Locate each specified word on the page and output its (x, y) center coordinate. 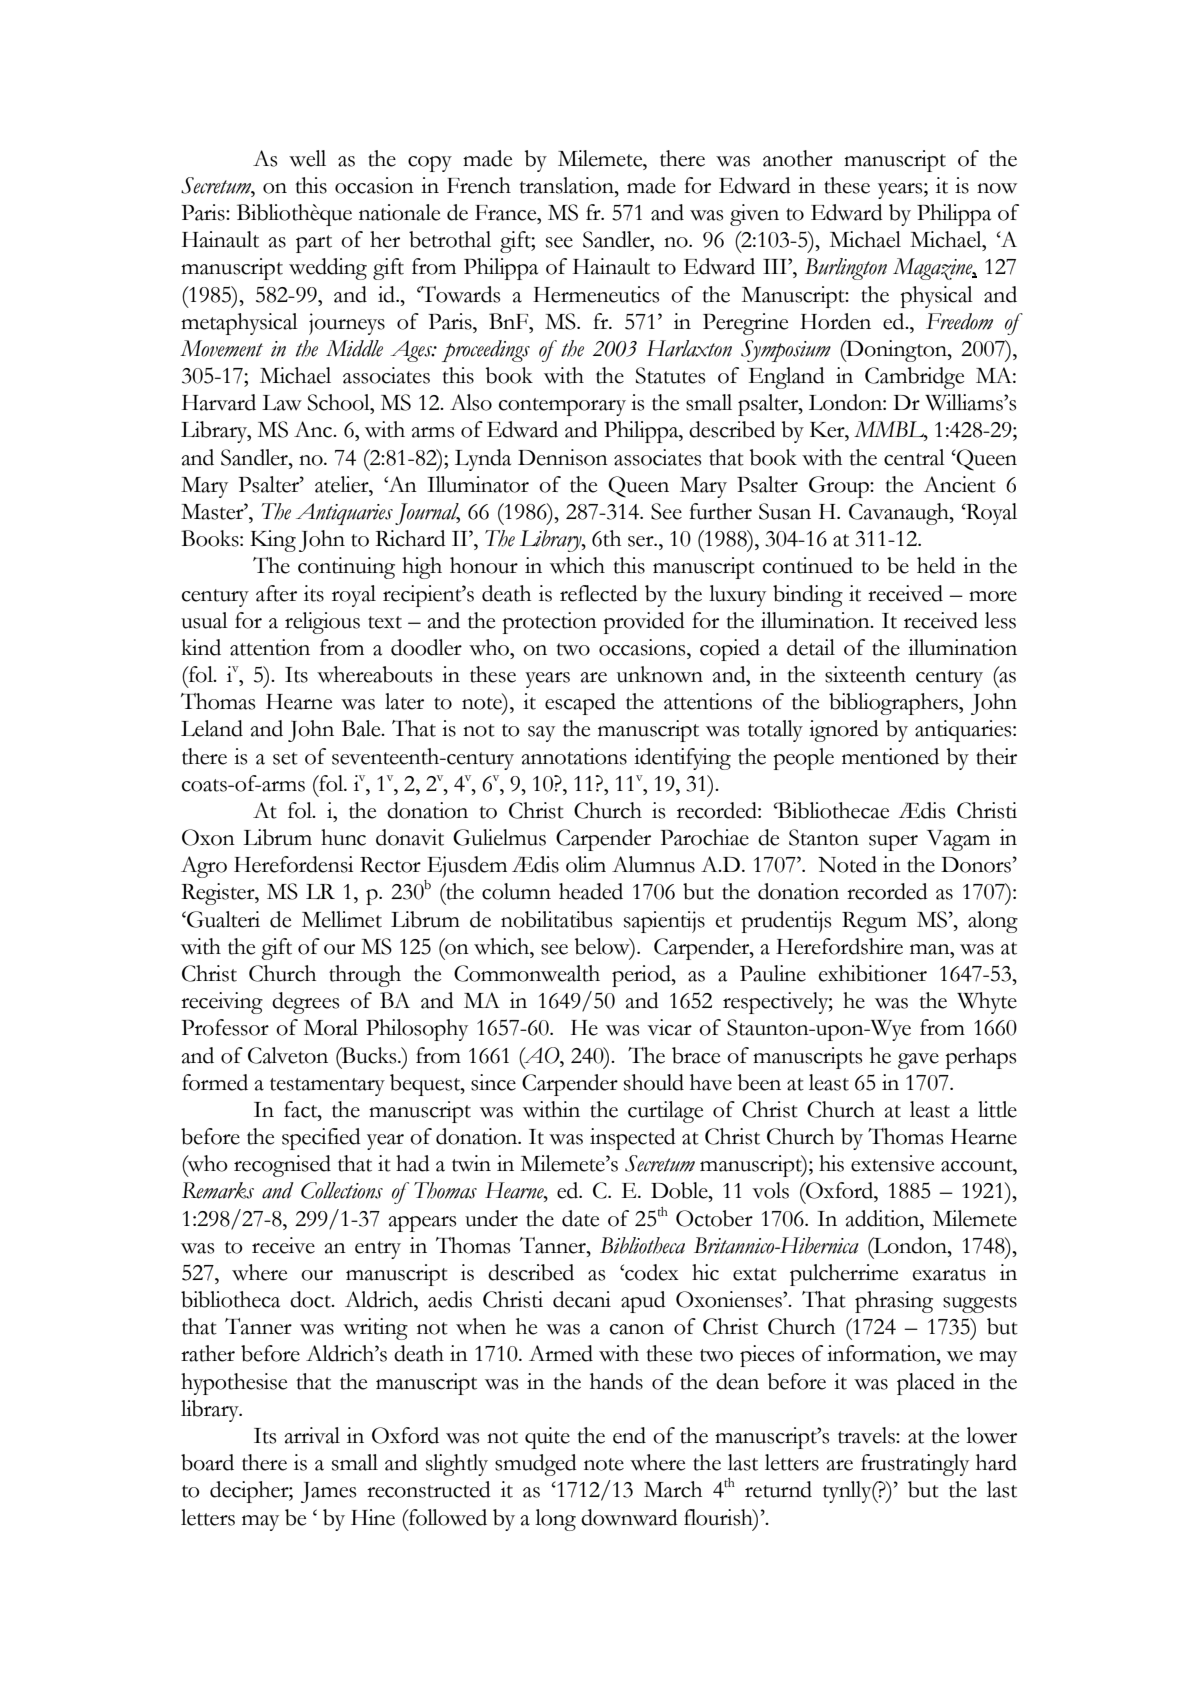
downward (629, 1517)
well (307, 158)
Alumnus (653, 864)
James (329, 1492)
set (285, 758)
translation (567, 185)
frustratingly (915, 1465)
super (893, 843)
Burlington (846, 269)
